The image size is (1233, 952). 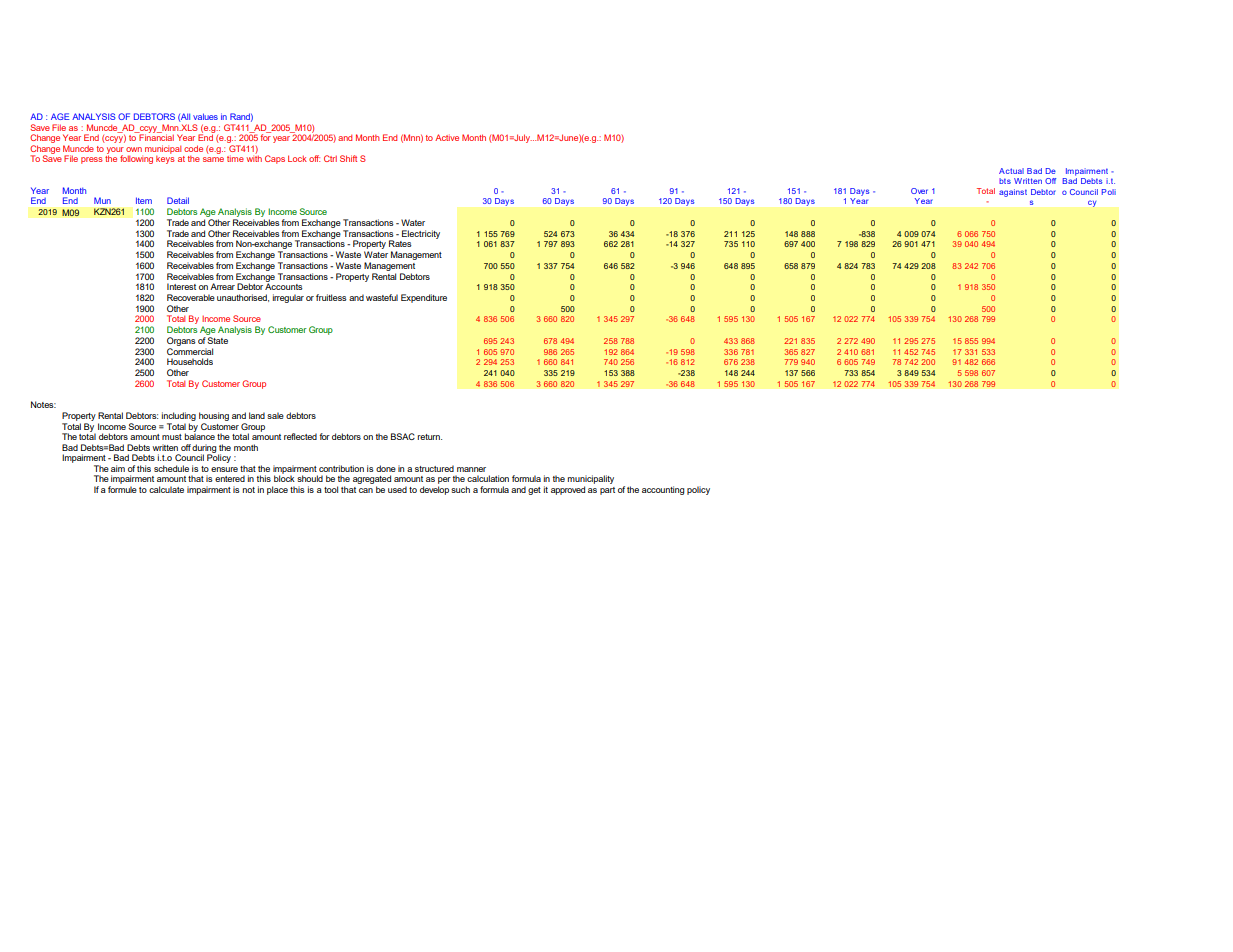 What do you see at coordinates (400, 243) in the screenshot?
I see `Rates` at bounding box center [400, 243].
